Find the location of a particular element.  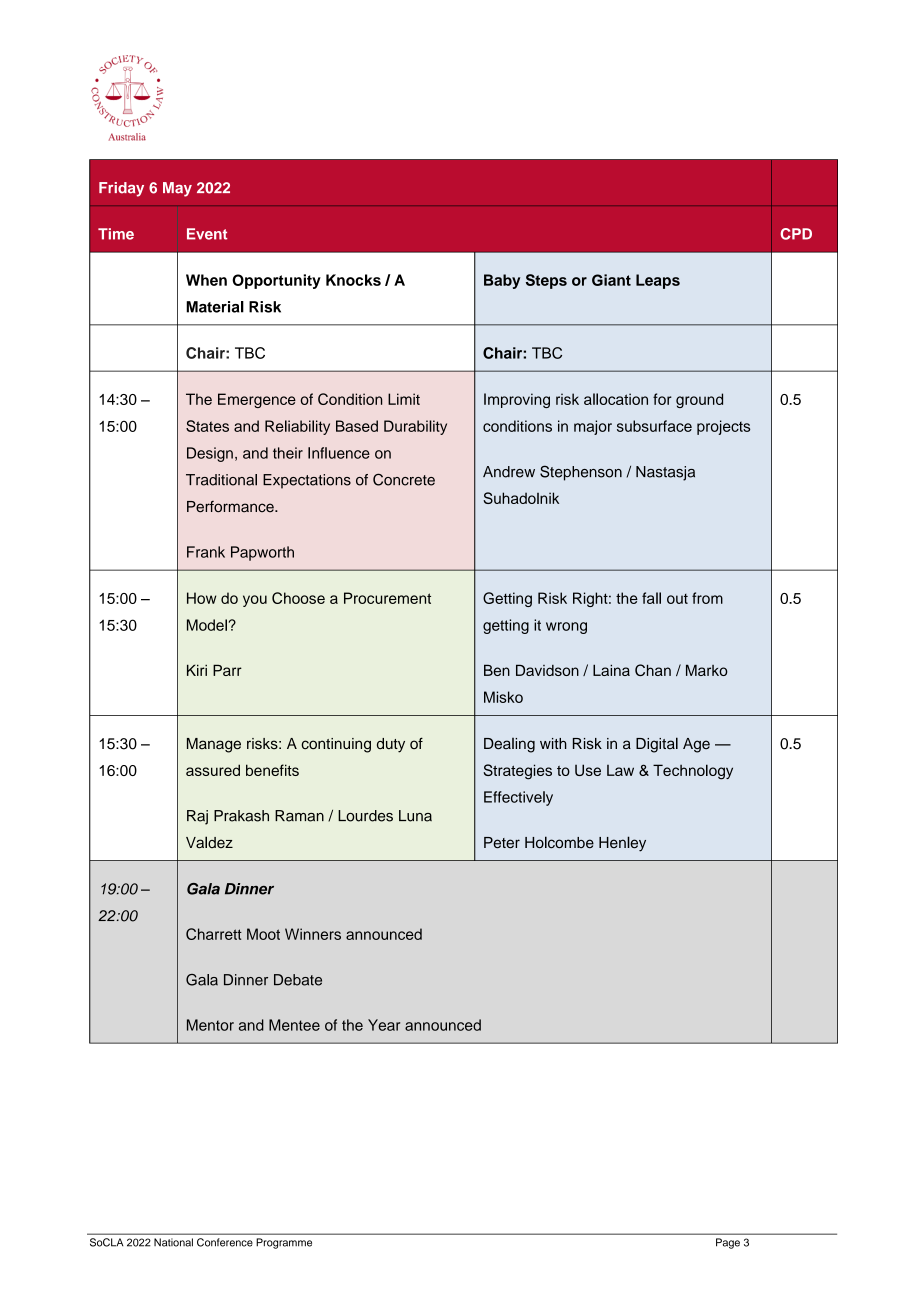

Year is located at coordinates (384, 1025).
